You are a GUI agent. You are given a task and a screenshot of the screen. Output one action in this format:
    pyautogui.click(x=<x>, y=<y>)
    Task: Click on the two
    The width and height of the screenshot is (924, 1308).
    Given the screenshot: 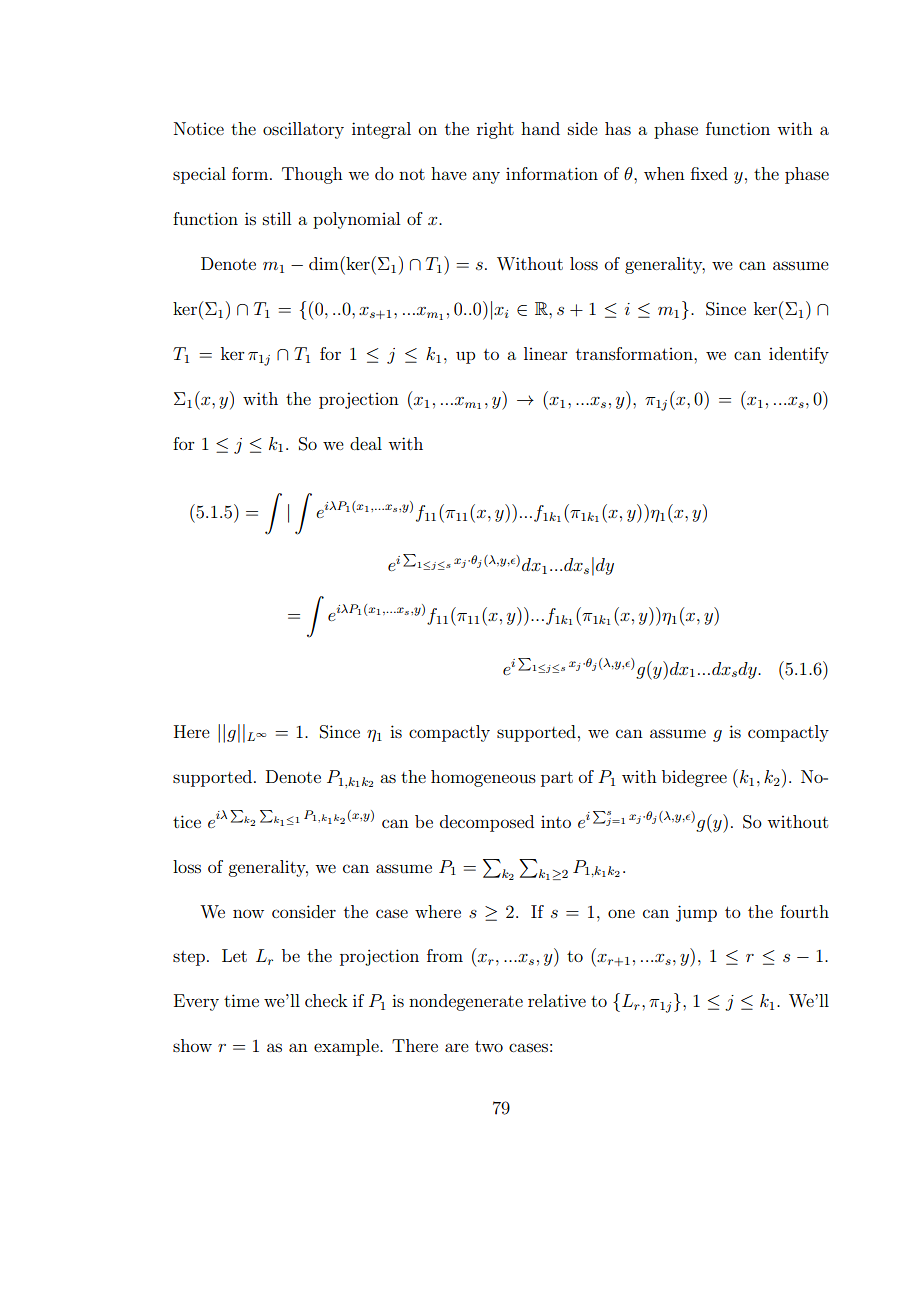 What is the action you would take?
    pyautogui.click(x=489, y=1046)
